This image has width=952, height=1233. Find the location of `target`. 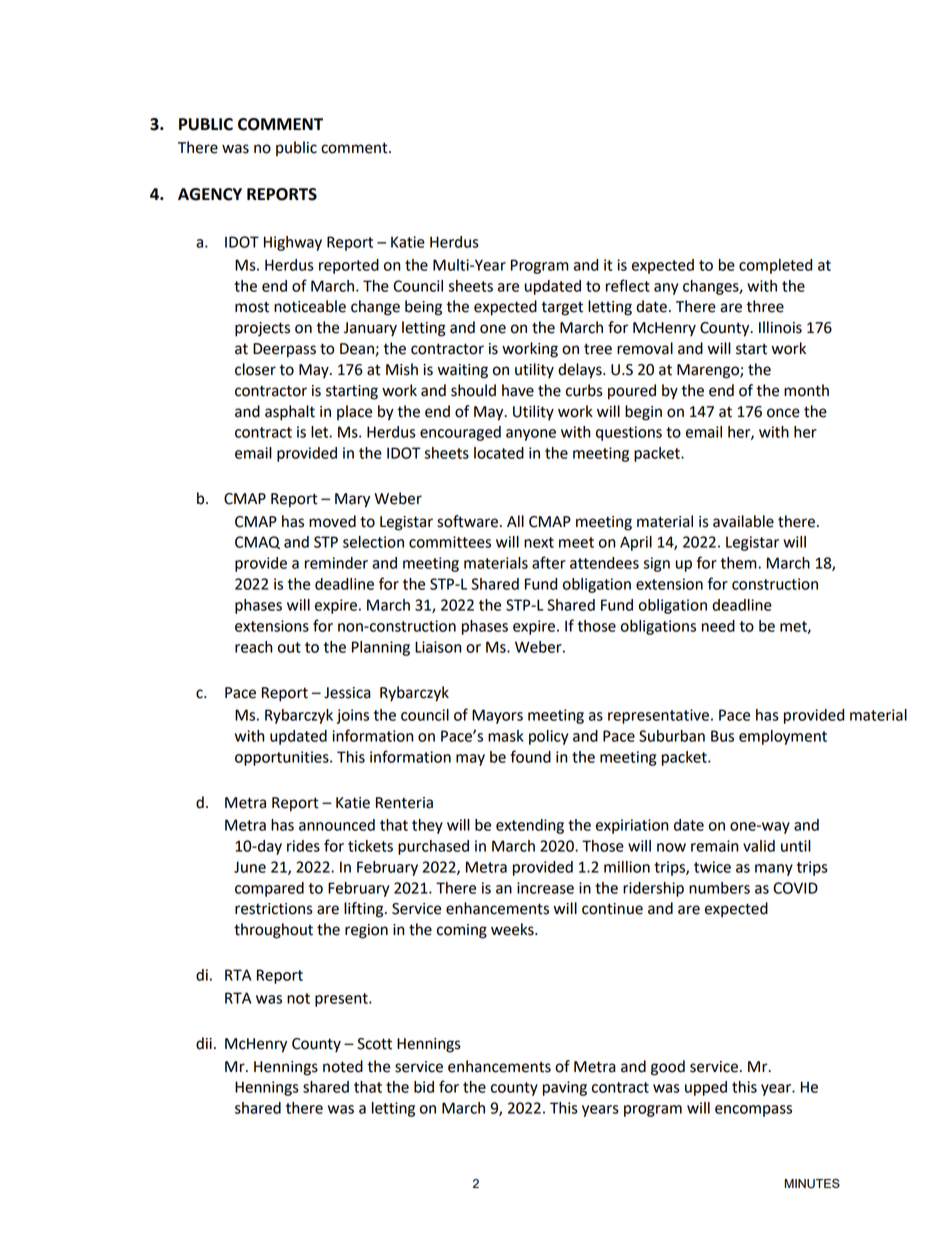

target is located at coordinates (562, 308).
